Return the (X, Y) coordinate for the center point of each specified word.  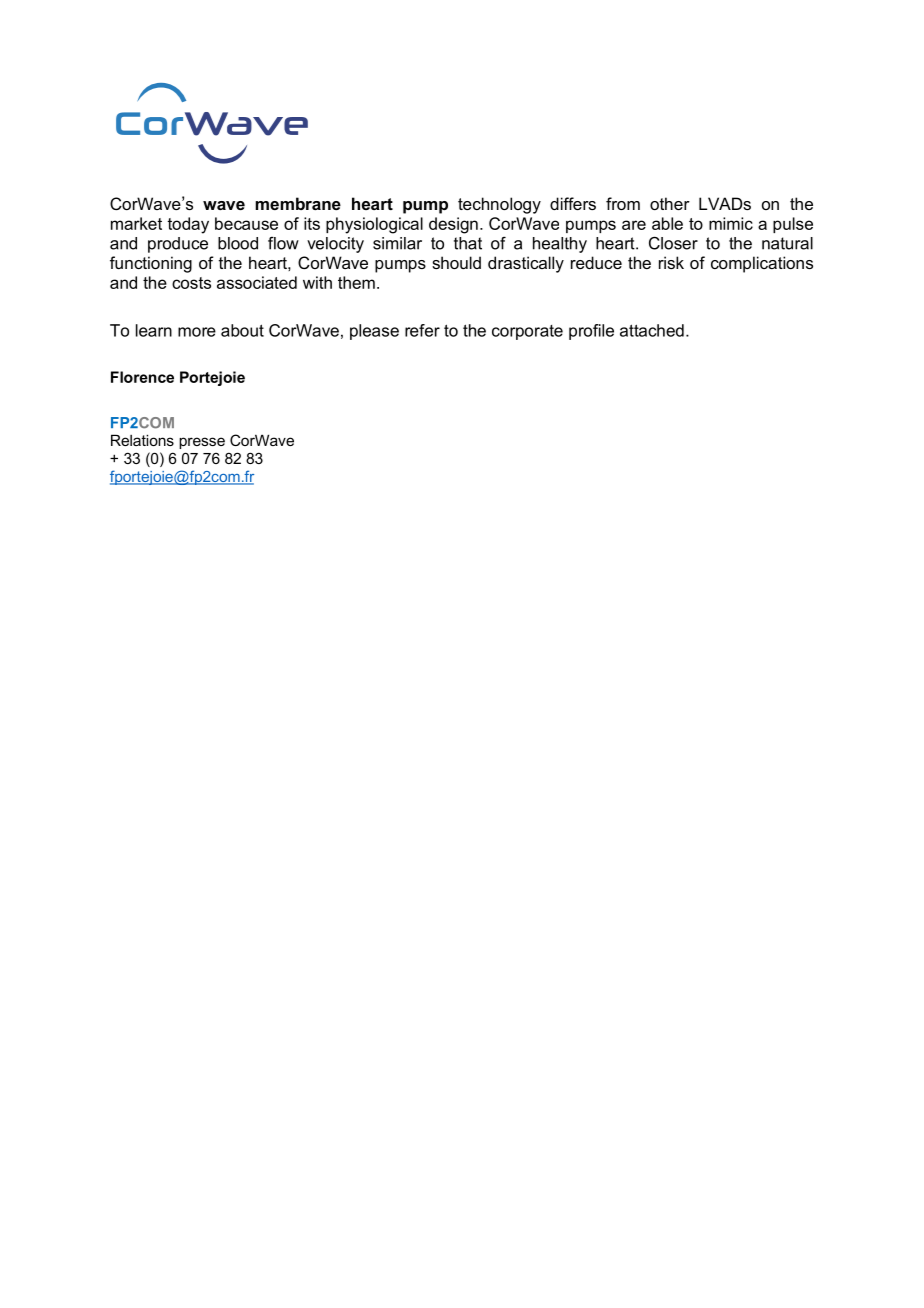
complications (762, 264)
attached (652, 330)
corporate (527, 332)
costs (191, 283)
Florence (142, 377)
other (670, 203)
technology (499, 205)
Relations (142, 440)
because (246, 223)
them (356, 282)
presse (202, 443)
